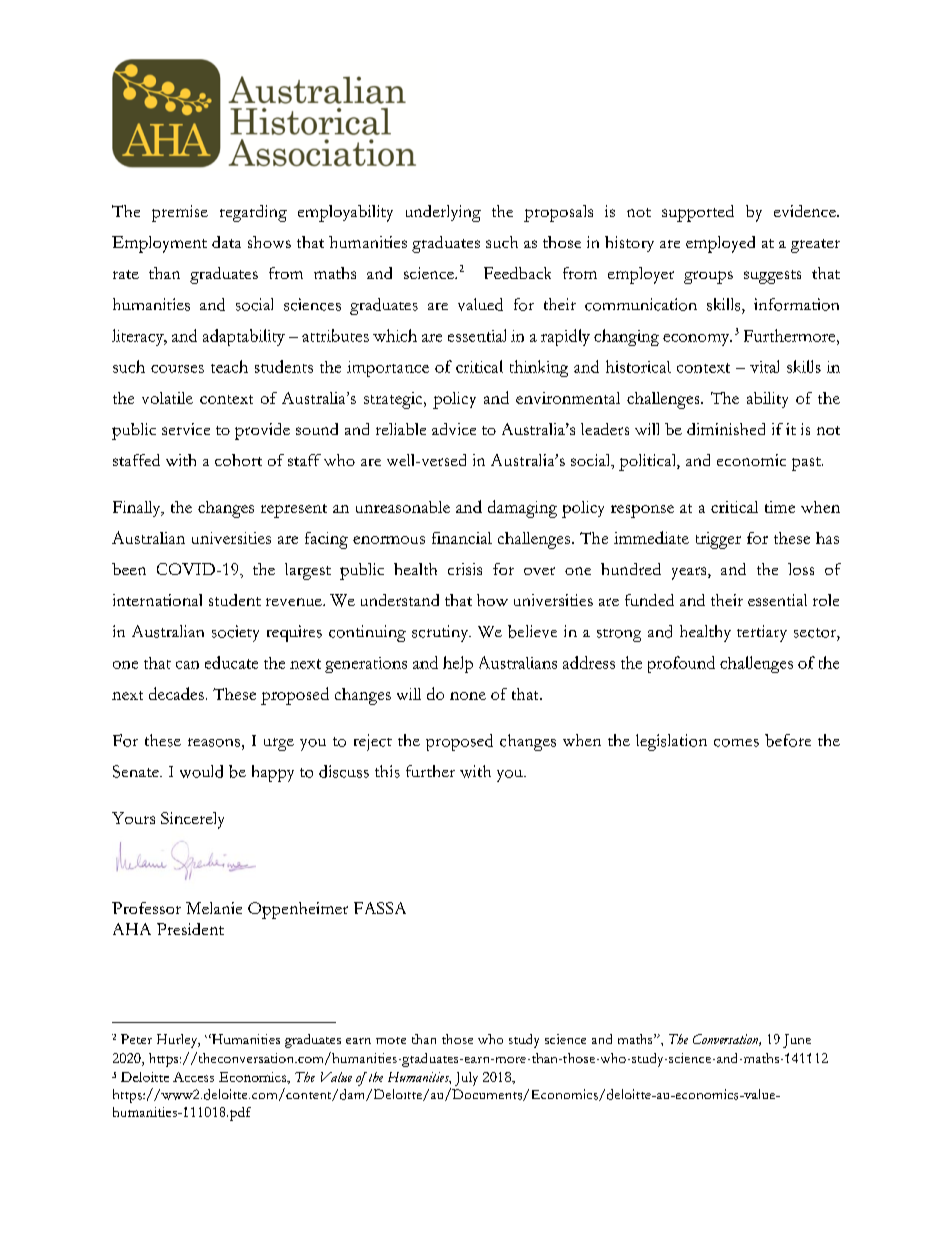  I want to click on Access, so click(193, 1077).
